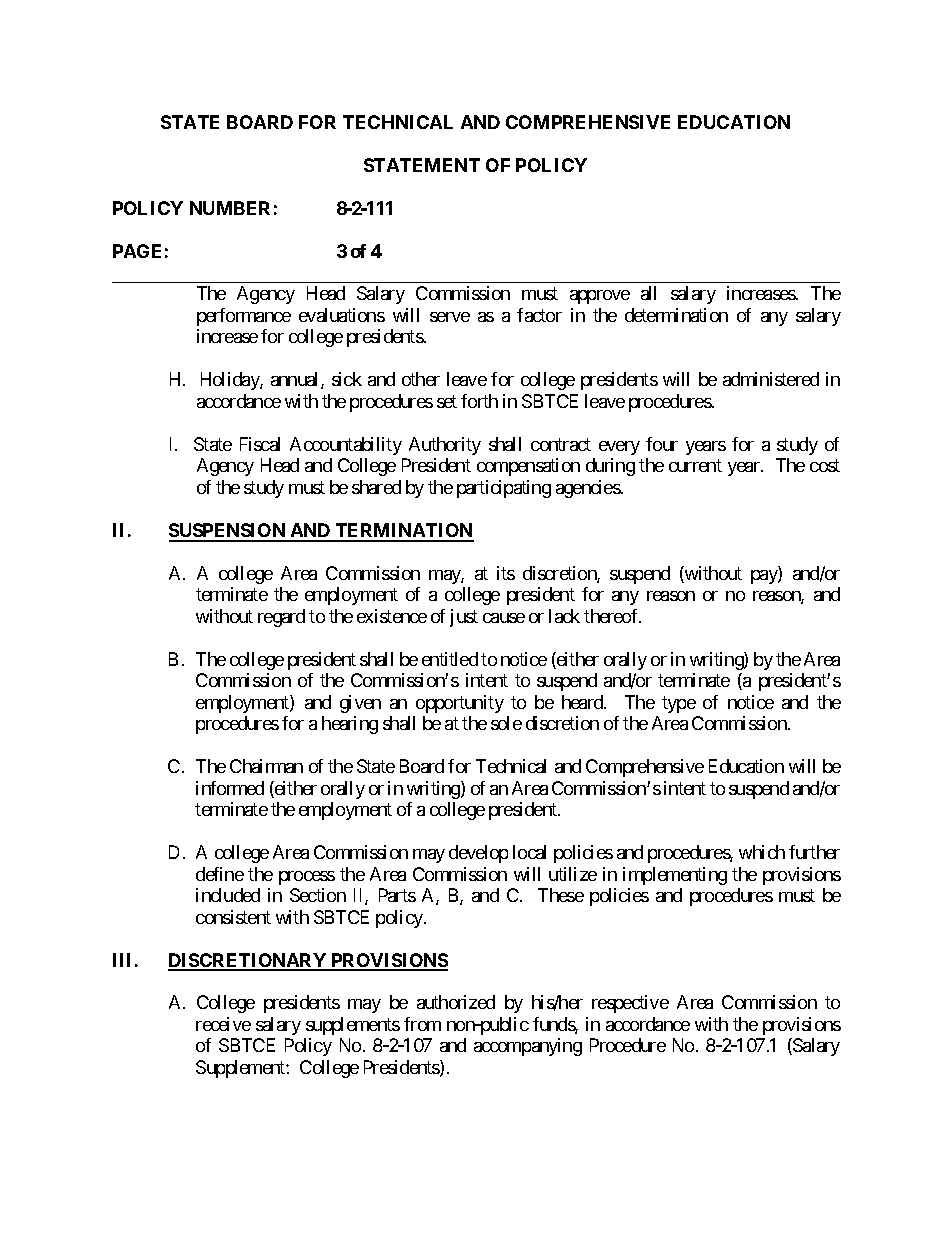 Image resolution: width=952 pixels, height=1233 pixels. I want to click on its, so click(506, 573).
